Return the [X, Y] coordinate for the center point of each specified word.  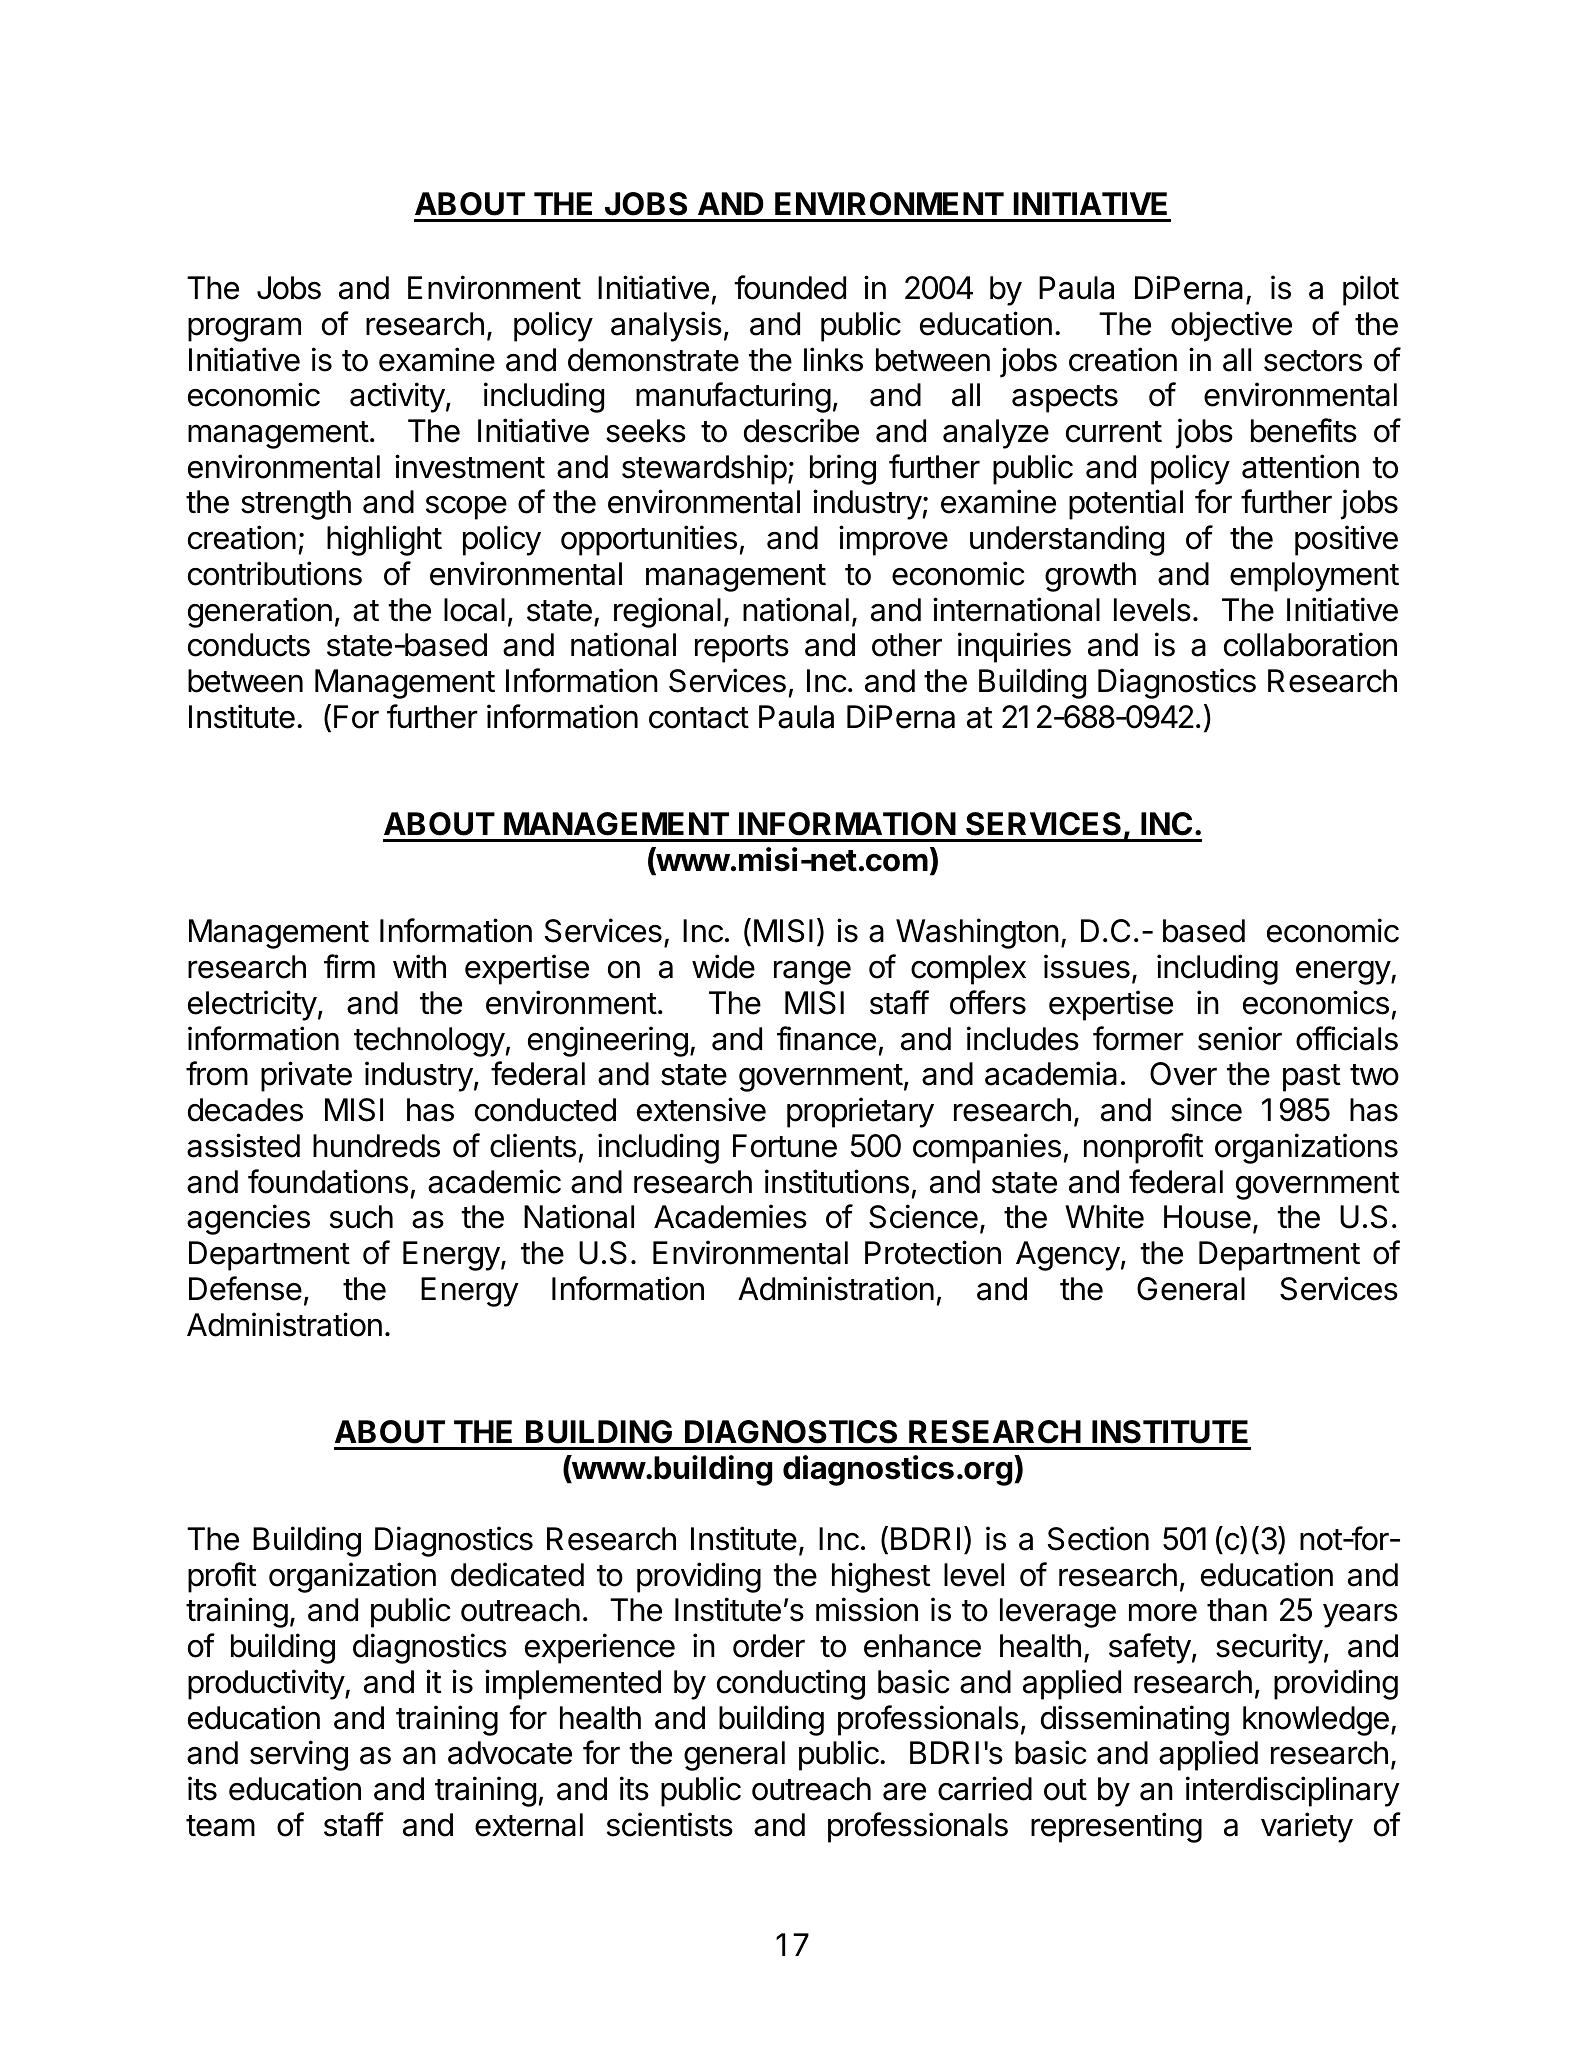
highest [881, 1577]
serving [299, 1755]
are [904, 1791]
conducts [249, 645]
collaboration [1310, 644]
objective [1231, 326]
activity [397, 397]
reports [742, 649]
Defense [245, 1288]
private [306, 1076]
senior [1240, 1038]
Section [1098, 1538]
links [833, 359]
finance [826, 1038]
